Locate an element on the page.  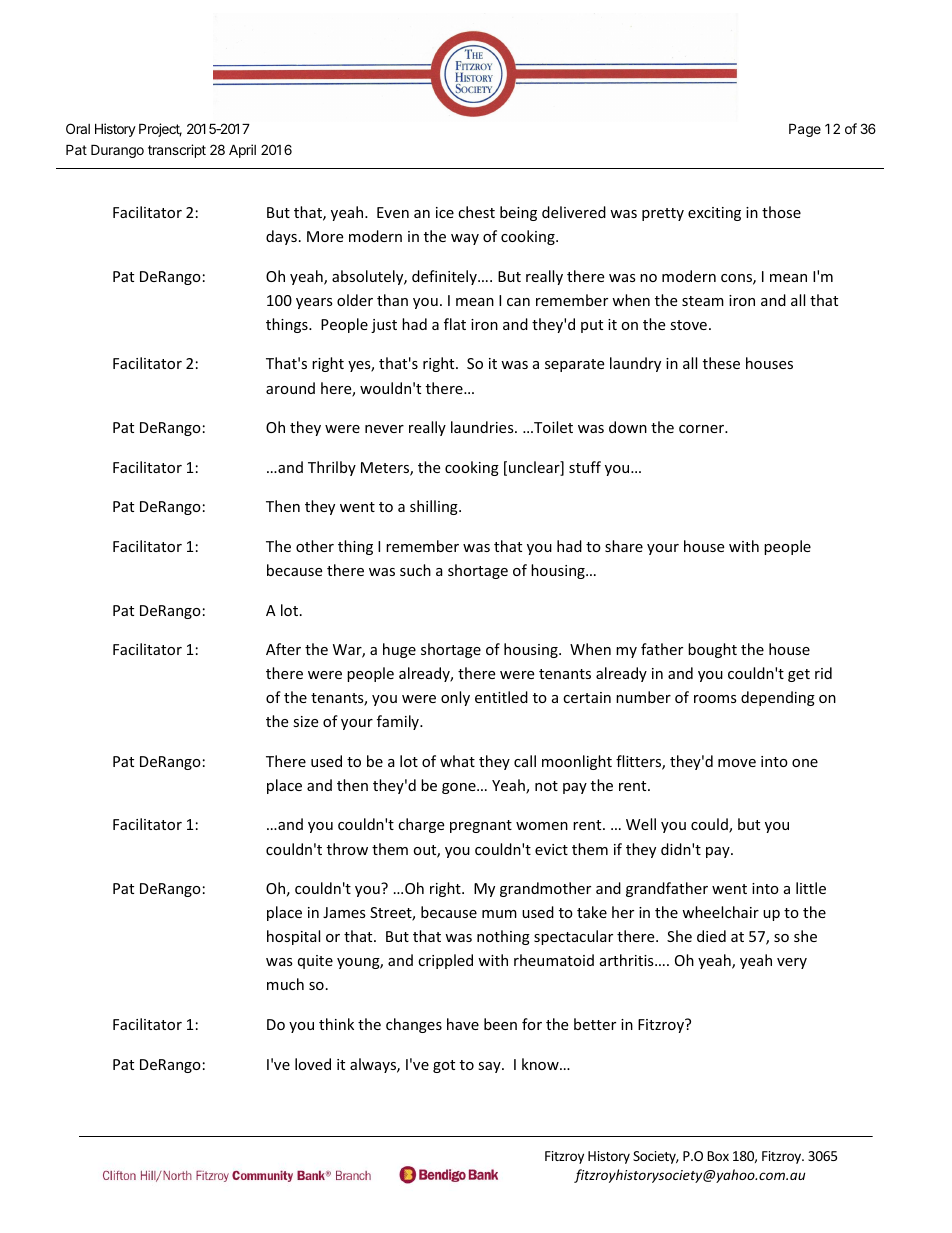
loved is located at coordinates (313, 1064).
